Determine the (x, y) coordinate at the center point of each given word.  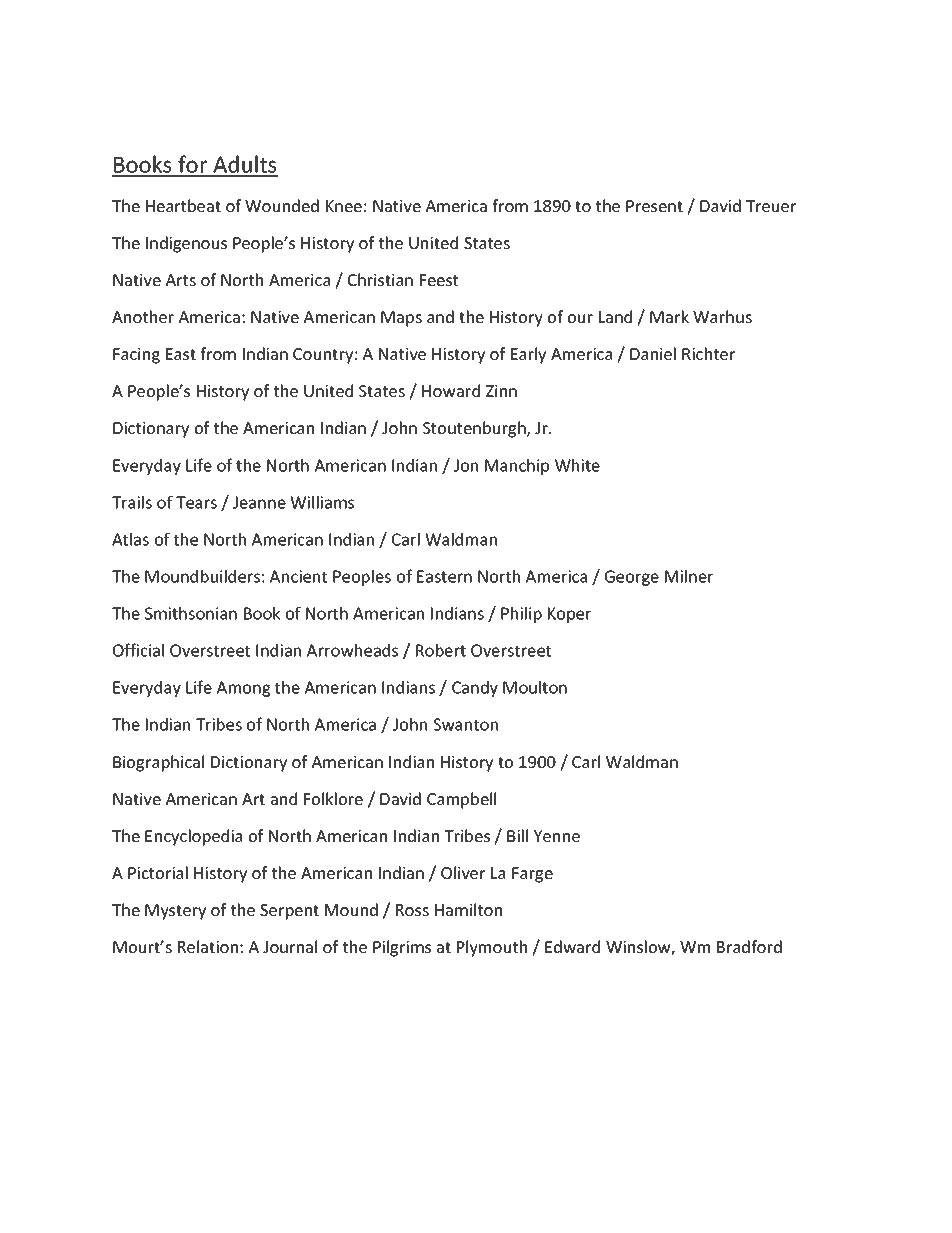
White (577, 465)
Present (654, 206)
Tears (196, 502)
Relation (208, 946)
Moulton (535, 687)
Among (243, 689)
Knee (344, 206)
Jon (466, 465)
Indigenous (186, 244)
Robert (441, 650)
